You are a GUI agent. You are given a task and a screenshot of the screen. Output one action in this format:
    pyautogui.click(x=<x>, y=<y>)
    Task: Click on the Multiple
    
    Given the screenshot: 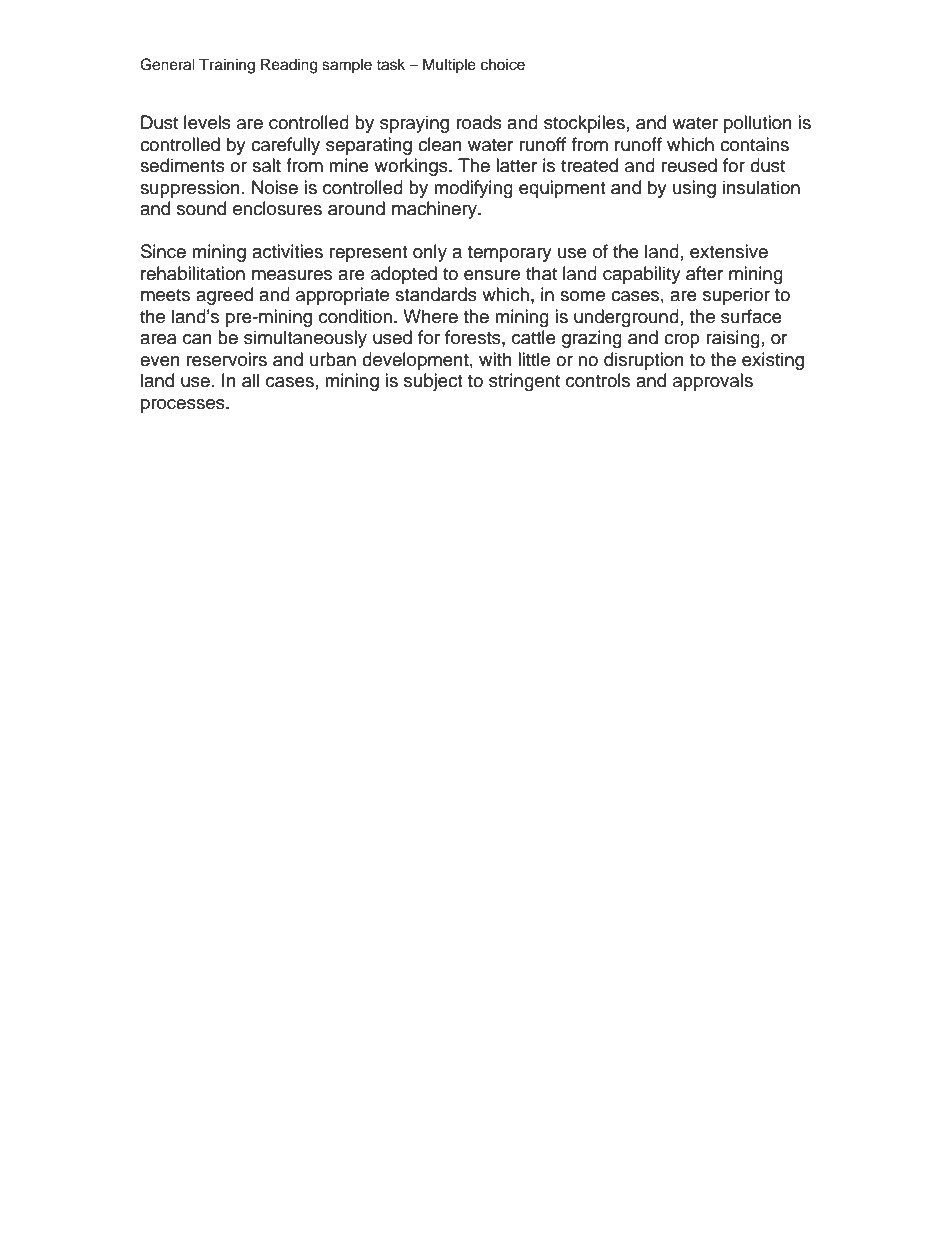 What is the action you would take?
    pyautogui.click(x=449, y=65)
